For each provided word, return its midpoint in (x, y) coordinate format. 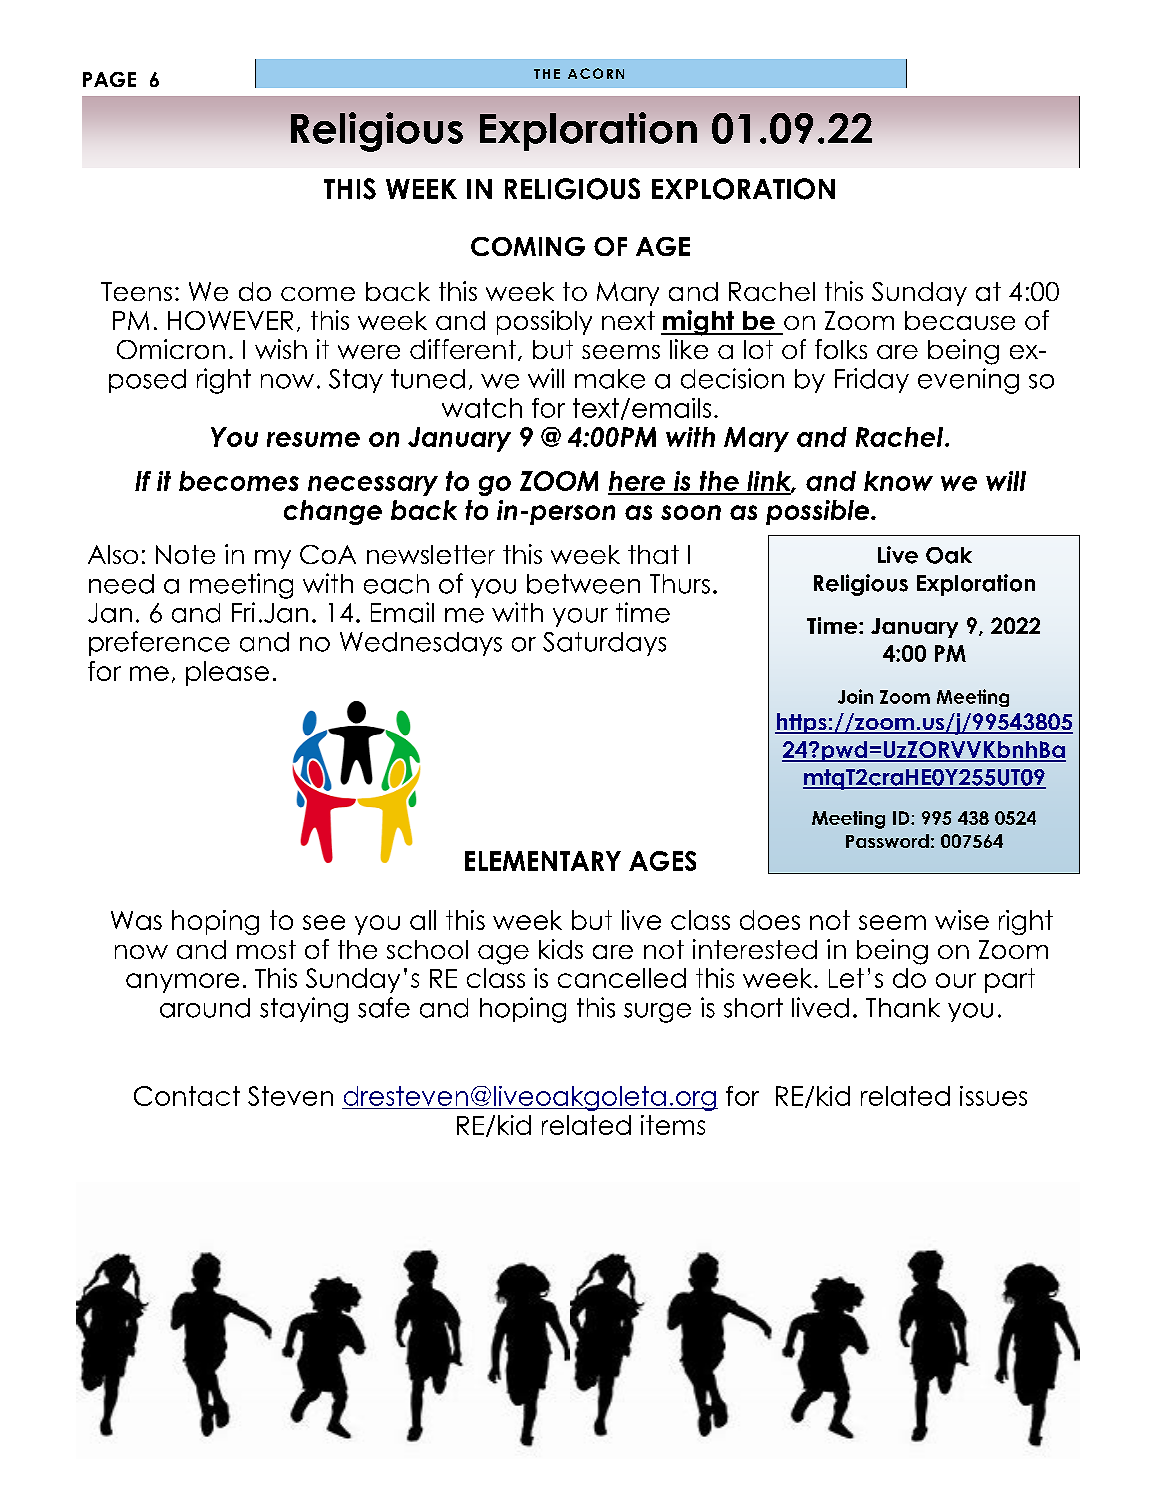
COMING (528, 246)
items (673, 1125)
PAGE (109, 79)
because (960, 320)
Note (185, 554)
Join (855, 696)
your (580, 617)
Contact (187, 1096)
